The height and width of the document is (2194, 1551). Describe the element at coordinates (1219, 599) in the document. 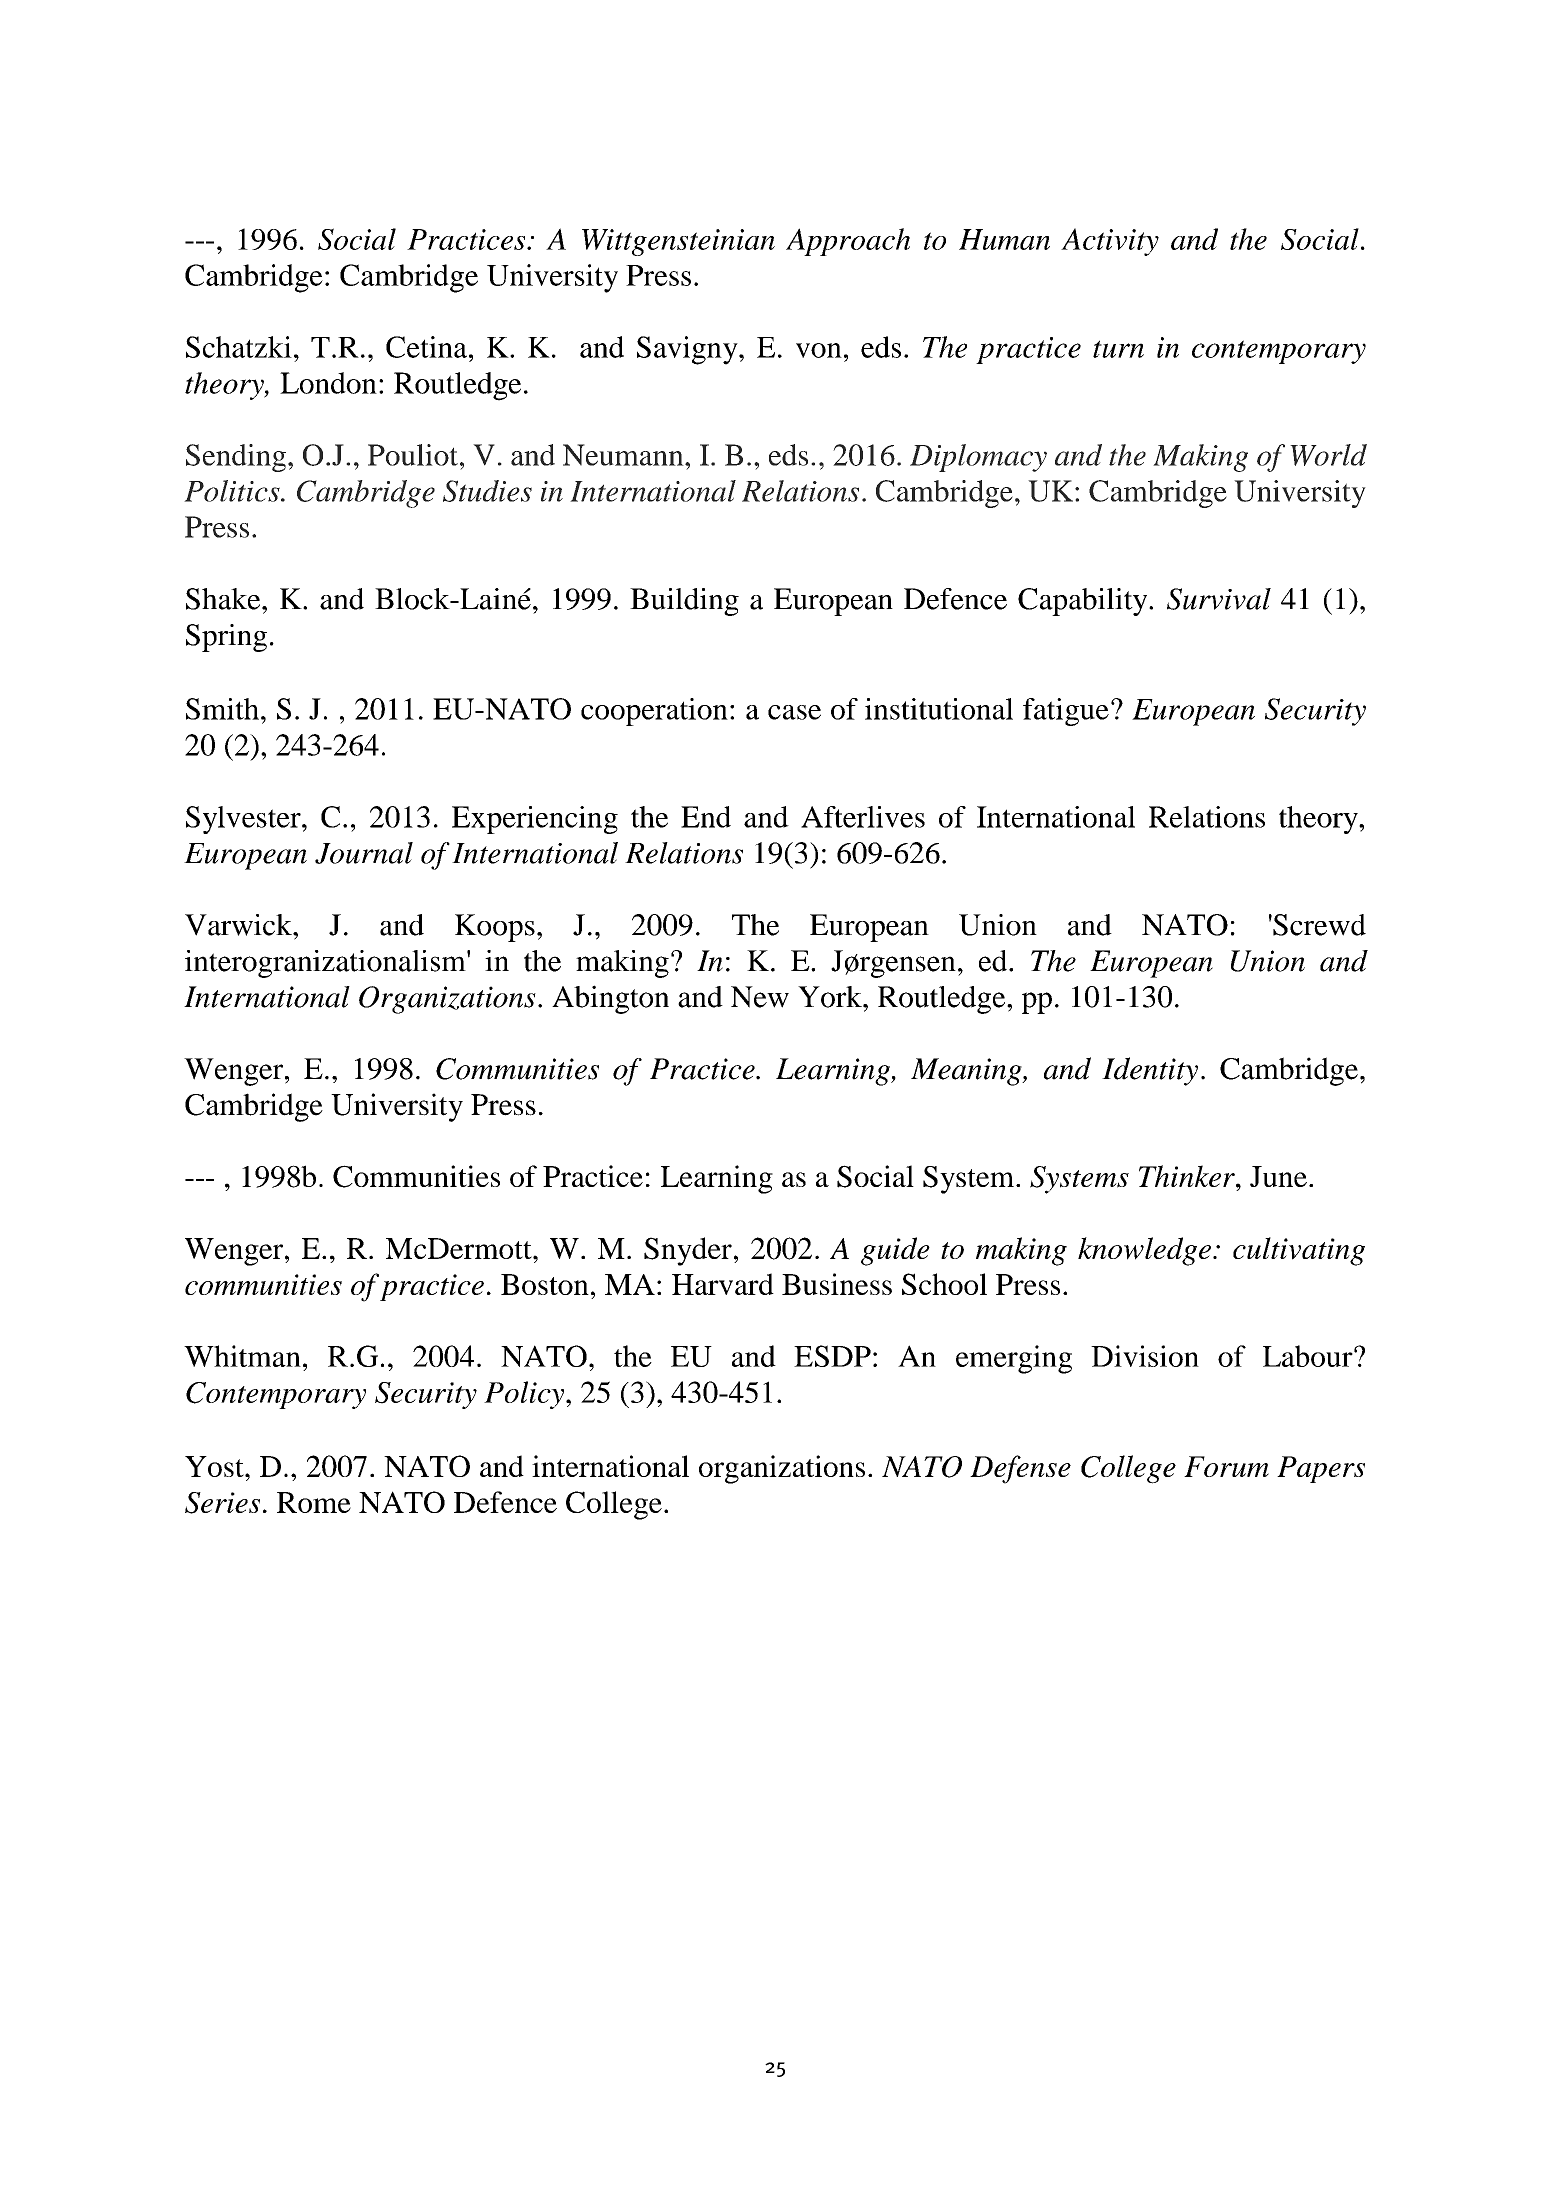

I see `Survival` at that location.
